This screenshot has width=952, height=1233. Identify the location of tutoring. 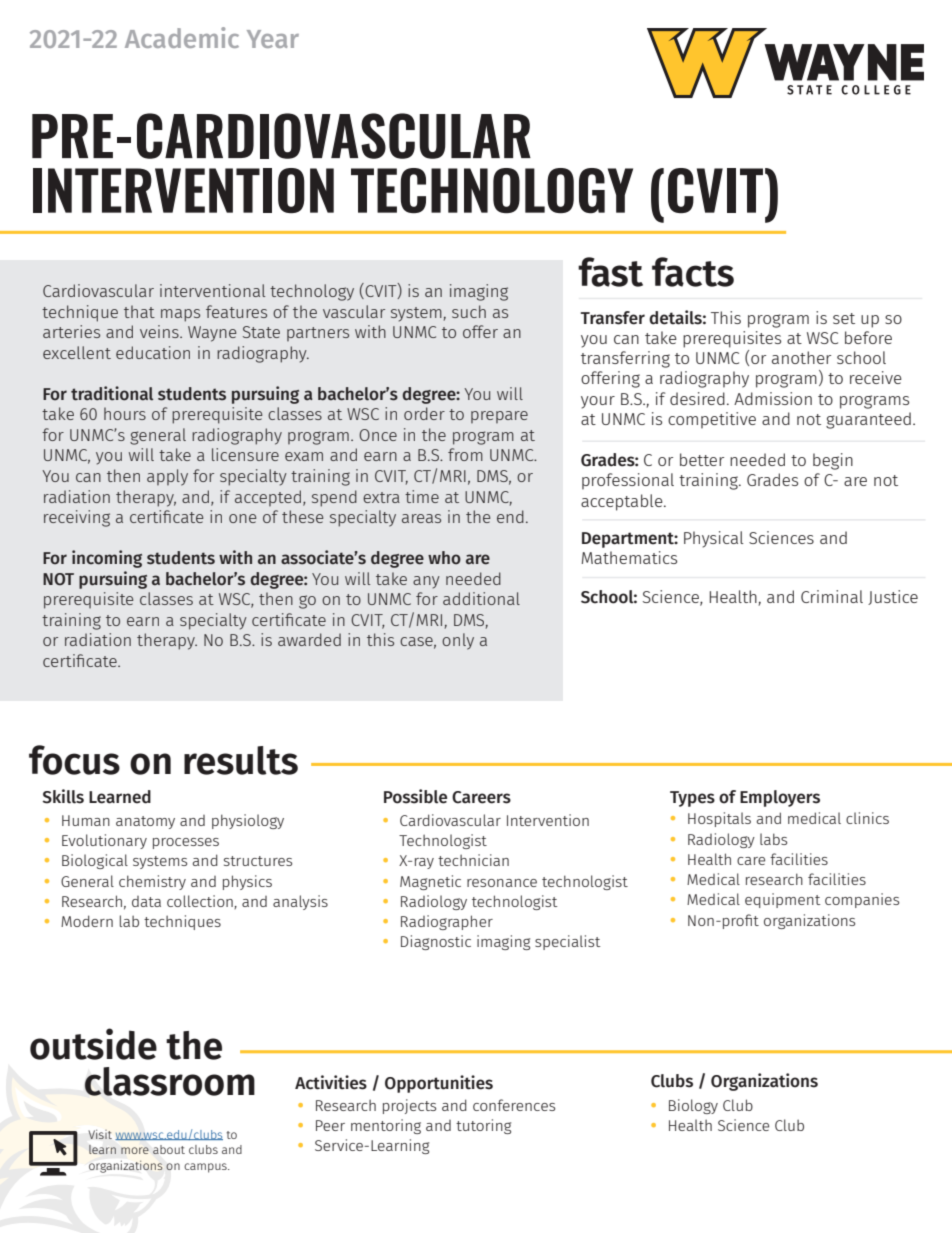
(483, 1126).
